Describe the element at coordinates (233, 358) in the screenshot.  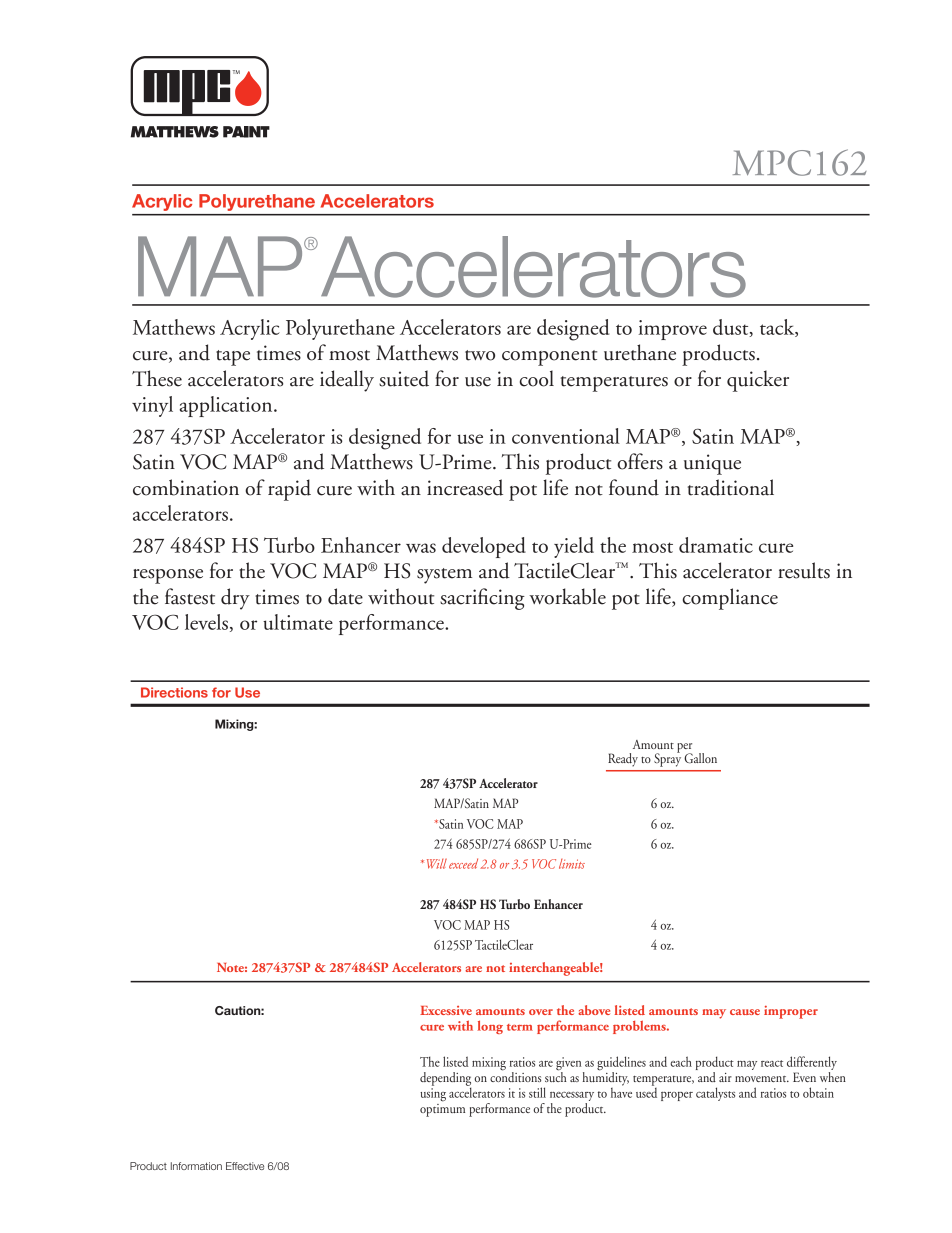
I see `tape` at that location.
